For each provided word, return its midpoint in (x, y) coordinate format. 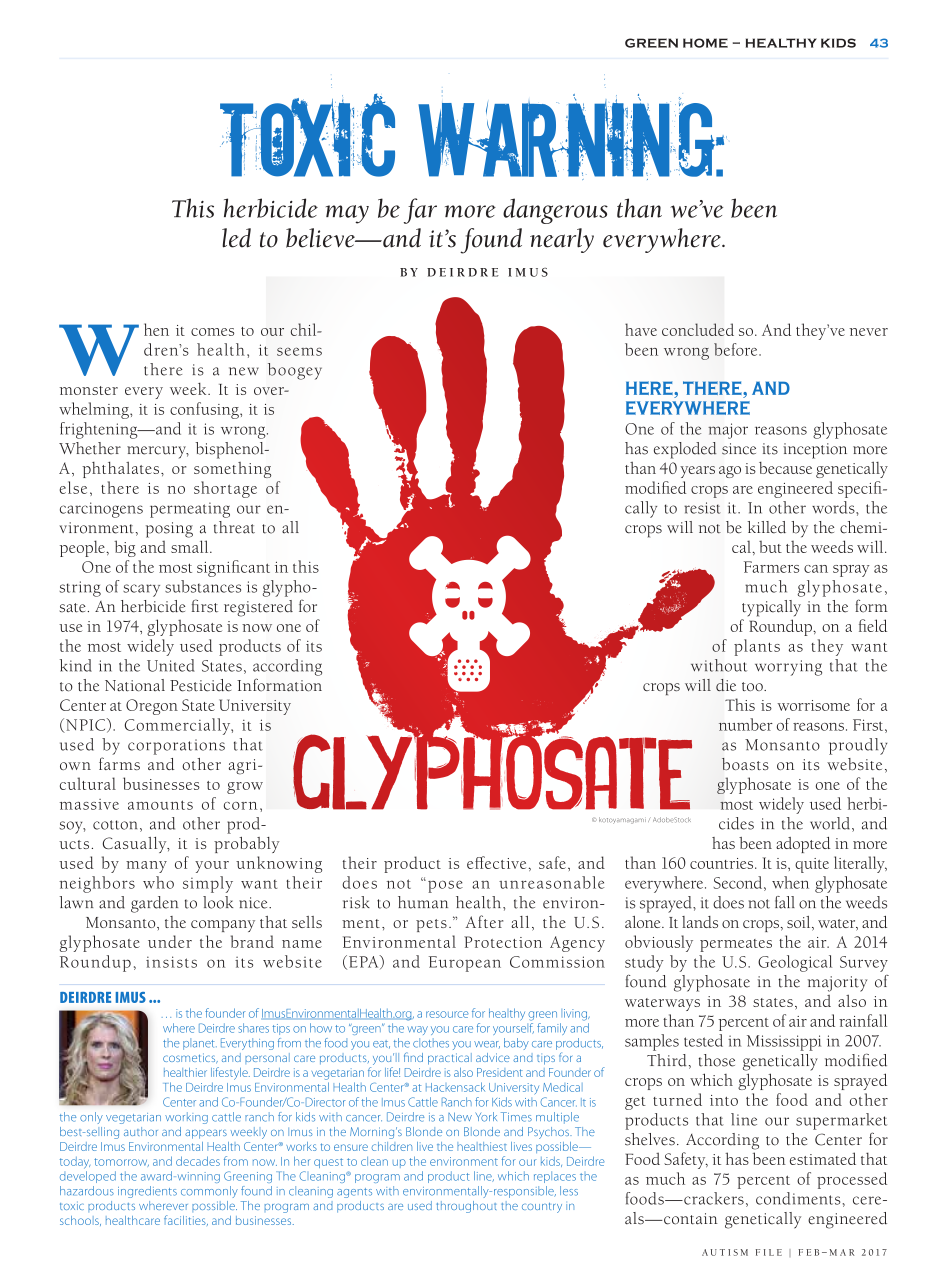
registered (258, 608)
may (347, 214)
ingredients (147, 1192)
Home (705, 43)
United (171, 665)
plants (757, 647)
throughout (466, 1207)
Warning (566, 129)
